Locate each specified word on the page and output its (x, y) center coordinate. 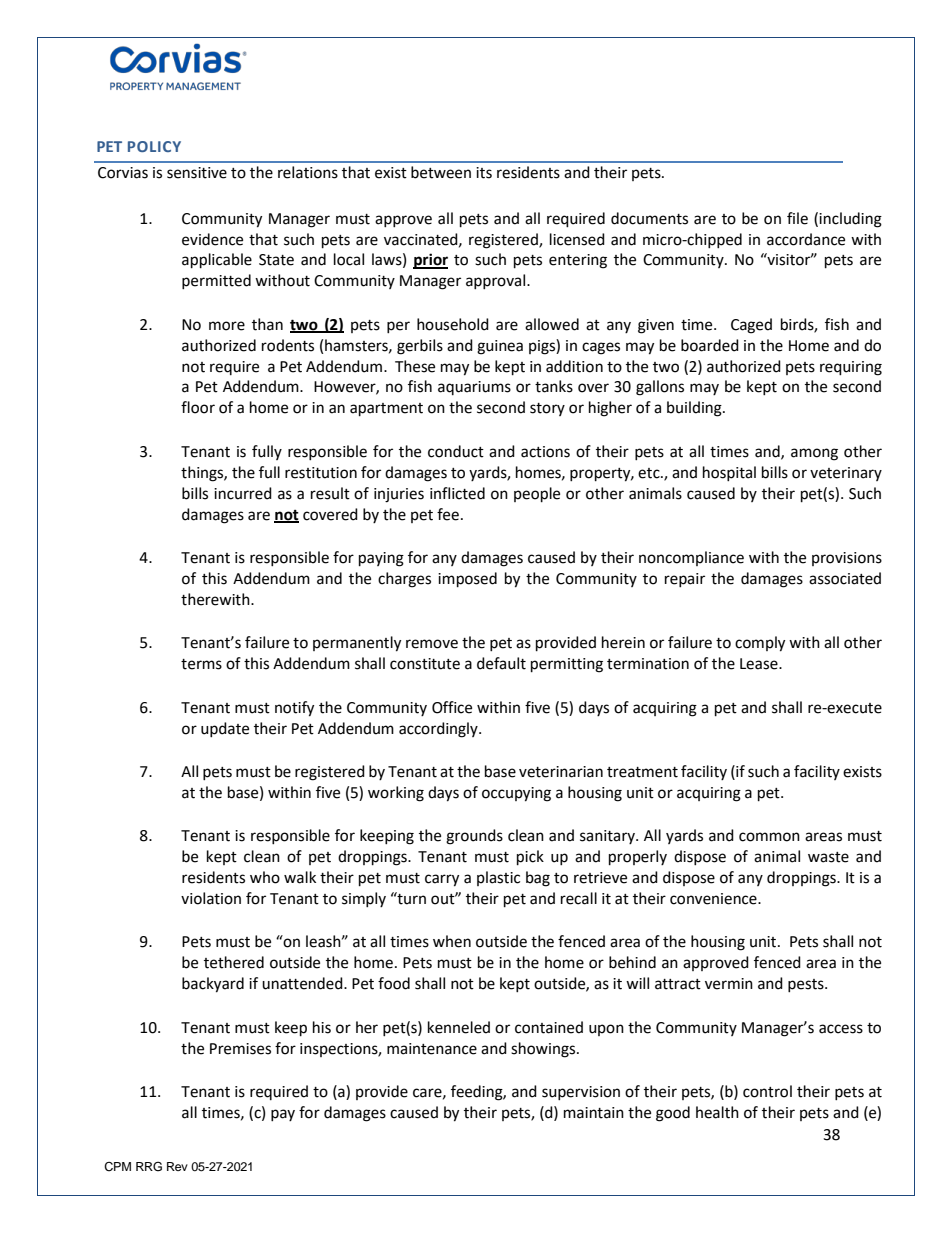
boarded (710, 345)
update (225, 729)
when (452, 941)
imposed (467, 580)
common (769, 837)
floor (198, 407)
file (797, 218)
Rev (177, 1166)
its (484, 173)
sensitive (197, 173)
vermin (729, 984)
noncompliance (691, 558)
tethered (234, 962)
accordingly (439, 730)
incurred (243, 493)
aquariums (474, 388)
